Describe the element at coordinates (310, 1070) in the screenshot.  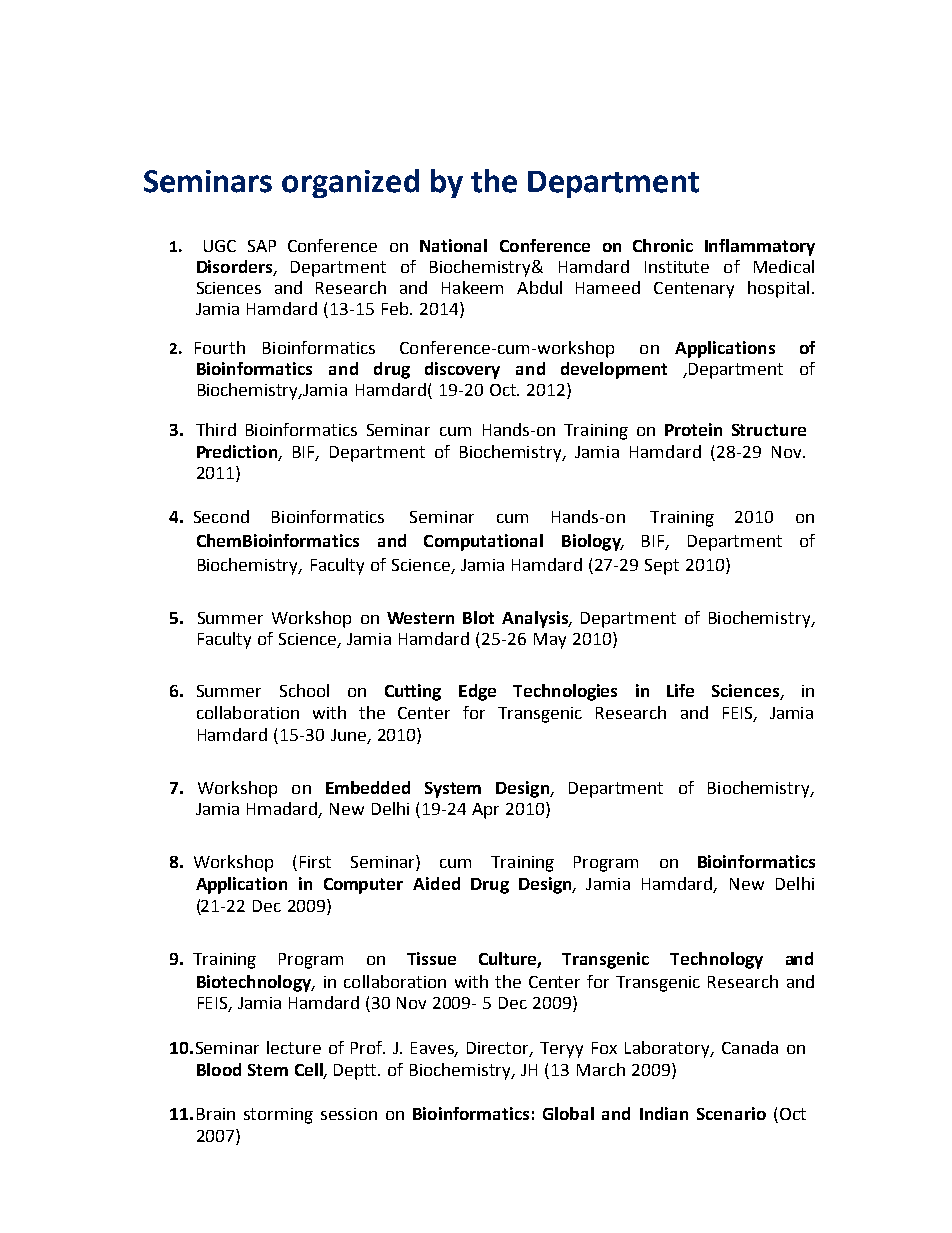
I see `Cell` at that location.
